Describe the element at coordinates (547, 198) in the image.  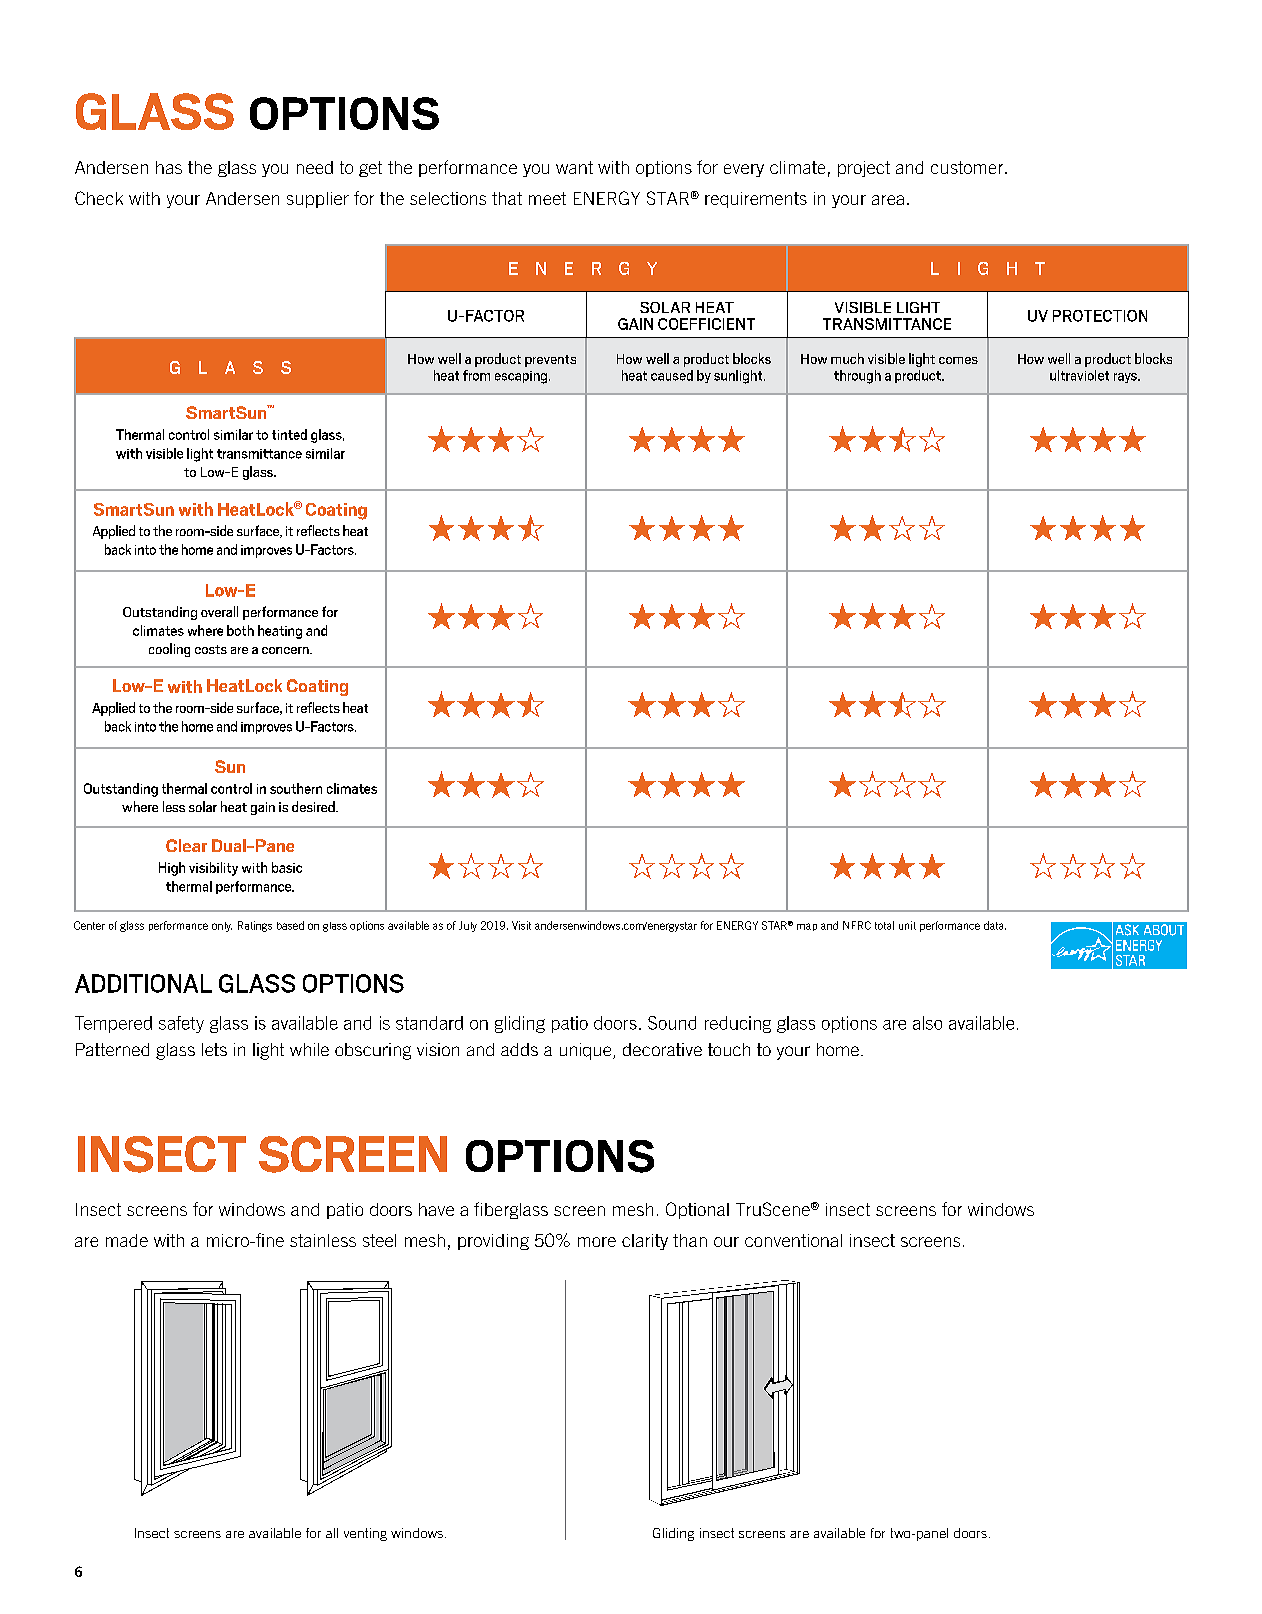
I see `meet` at that location.
